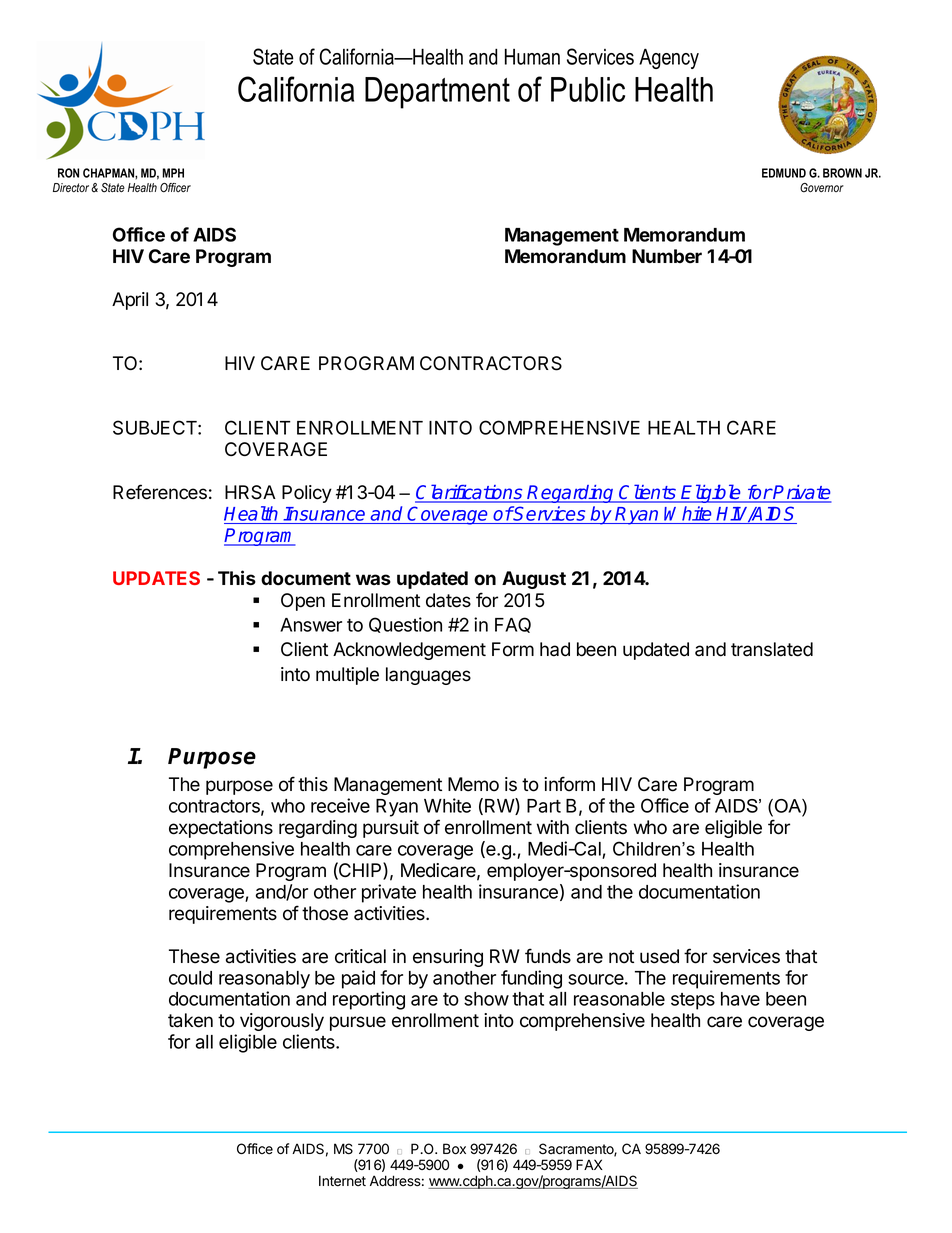 Image resolution: width=952 pixels, height=1233 pixels. Describe the element at coordinates (190, 1020) in the page. I see `taken` at that location.
